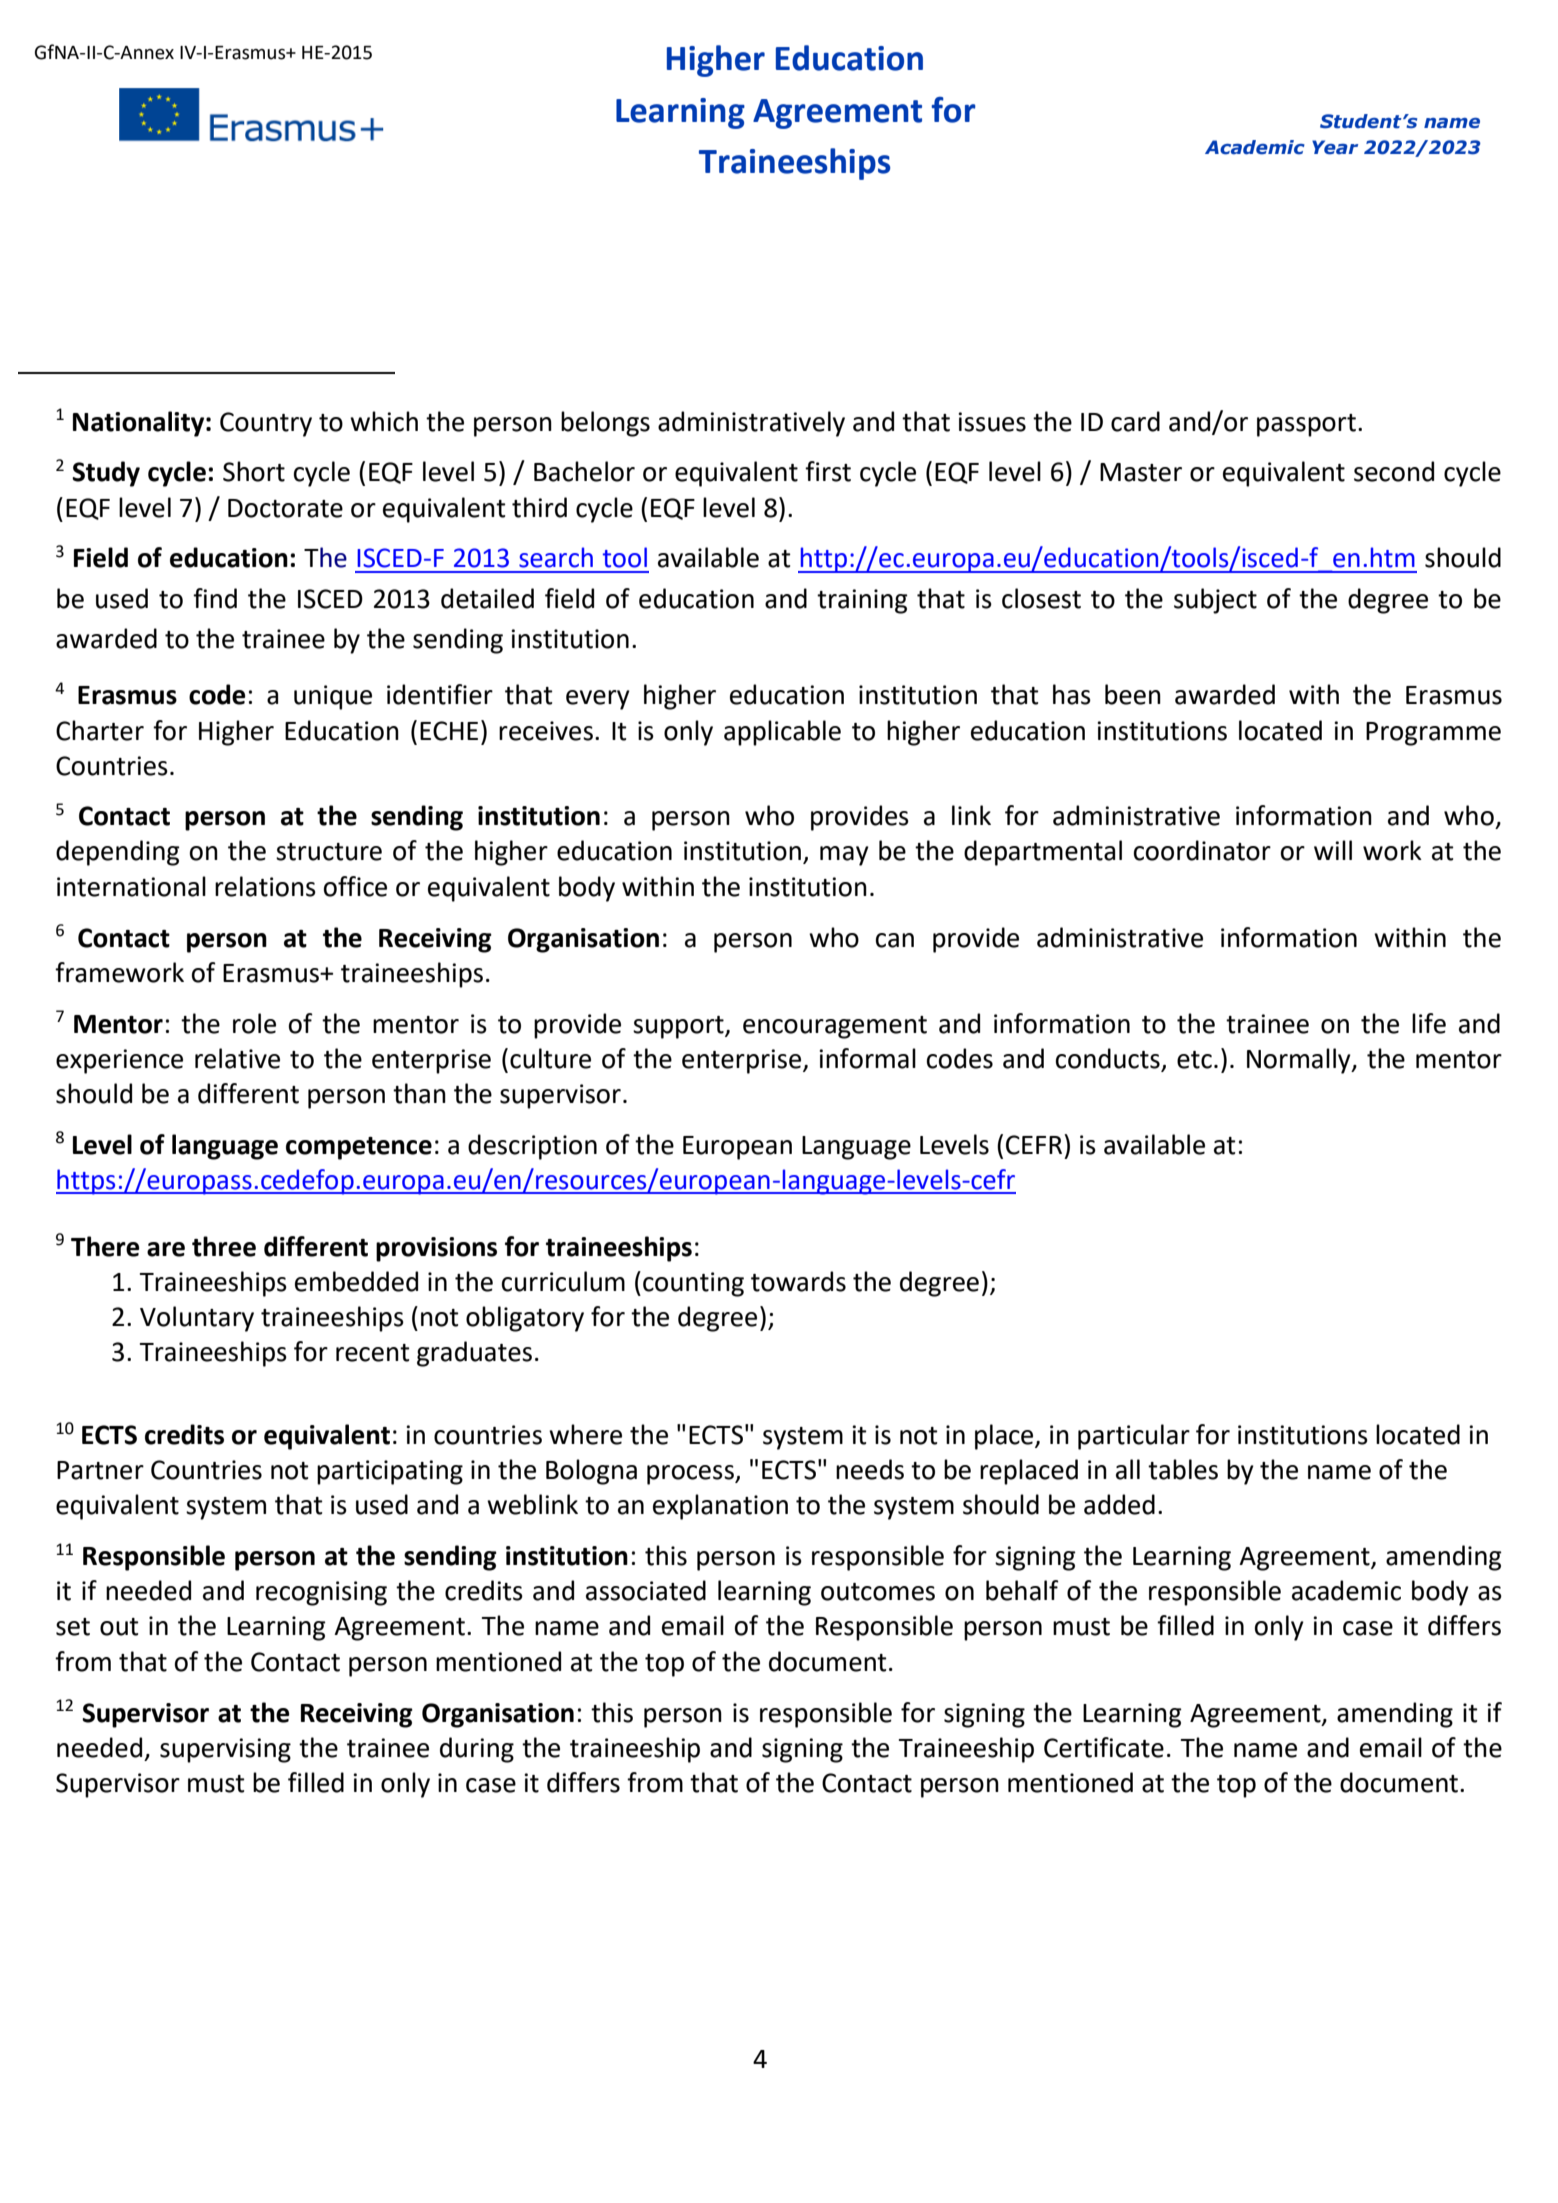 The height and width of the image is (2203, 1558). I want to click on associated, so click(646, 1590).
